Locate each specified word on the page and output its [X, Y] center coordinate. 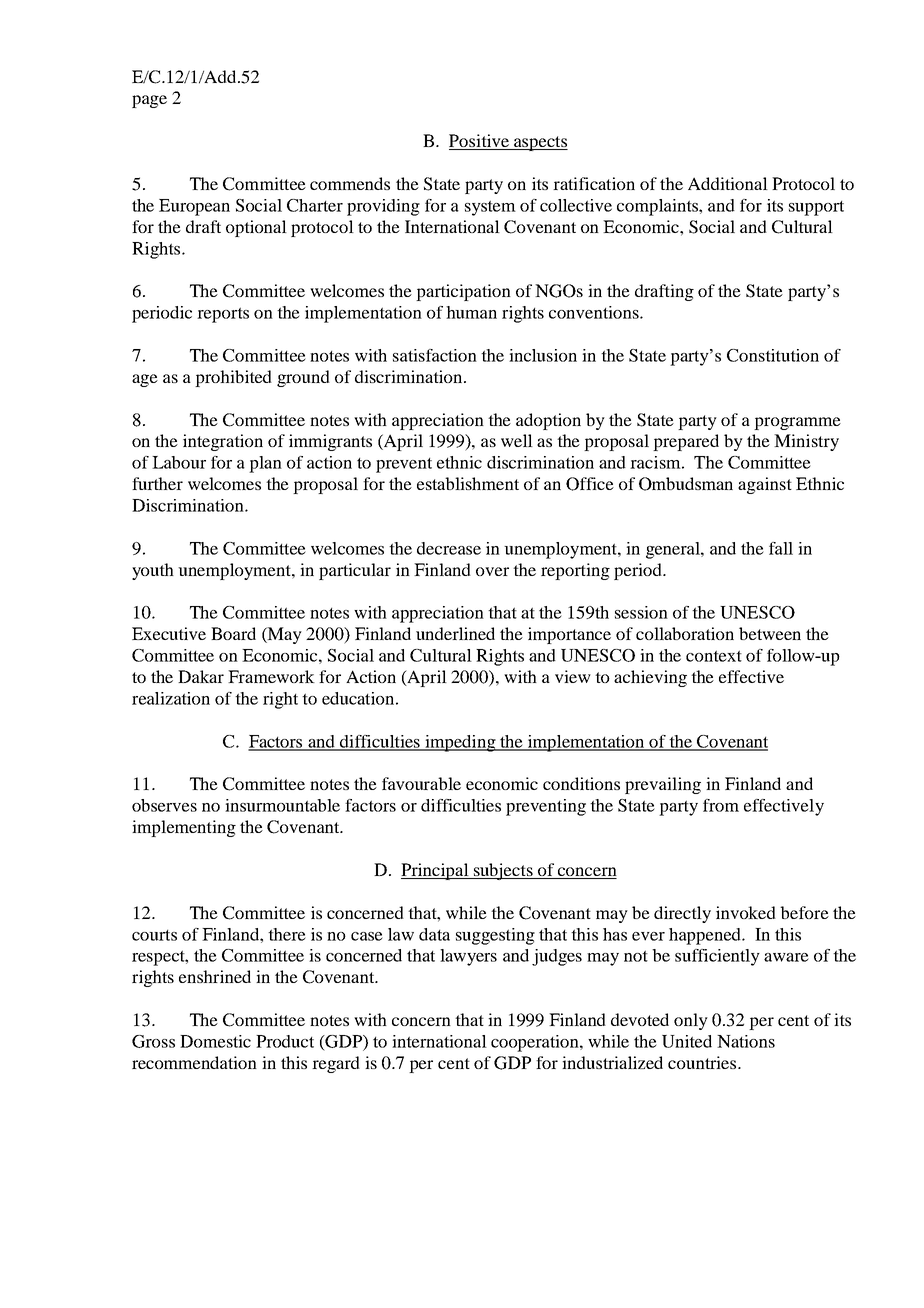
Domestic [215, 1041]
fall [781, 548]
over [492, 571]
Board [233, 633]
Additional [728, 183]
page [149, 101]
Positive [480, 142]
